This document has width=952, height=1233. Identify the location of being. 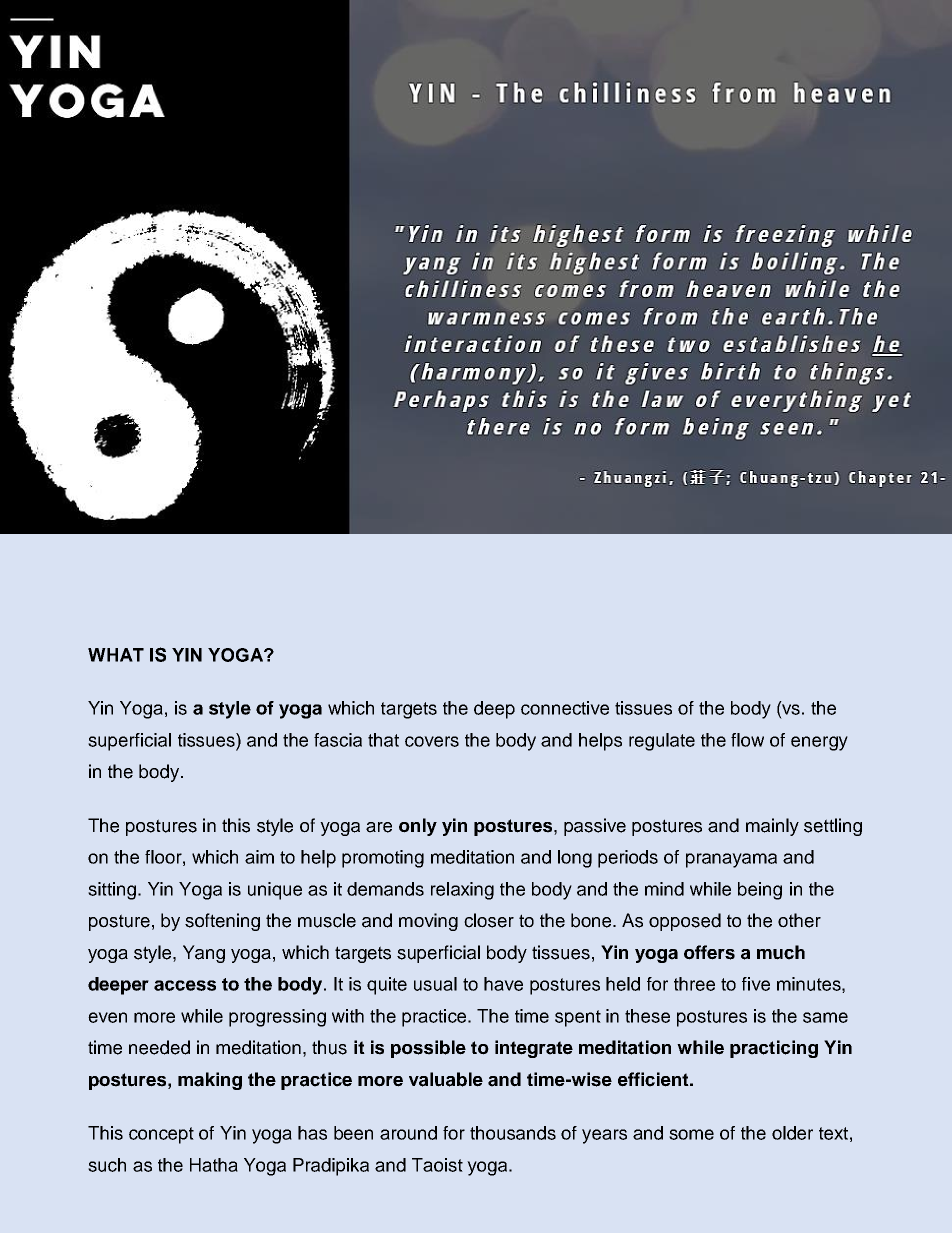
(760, 891).
